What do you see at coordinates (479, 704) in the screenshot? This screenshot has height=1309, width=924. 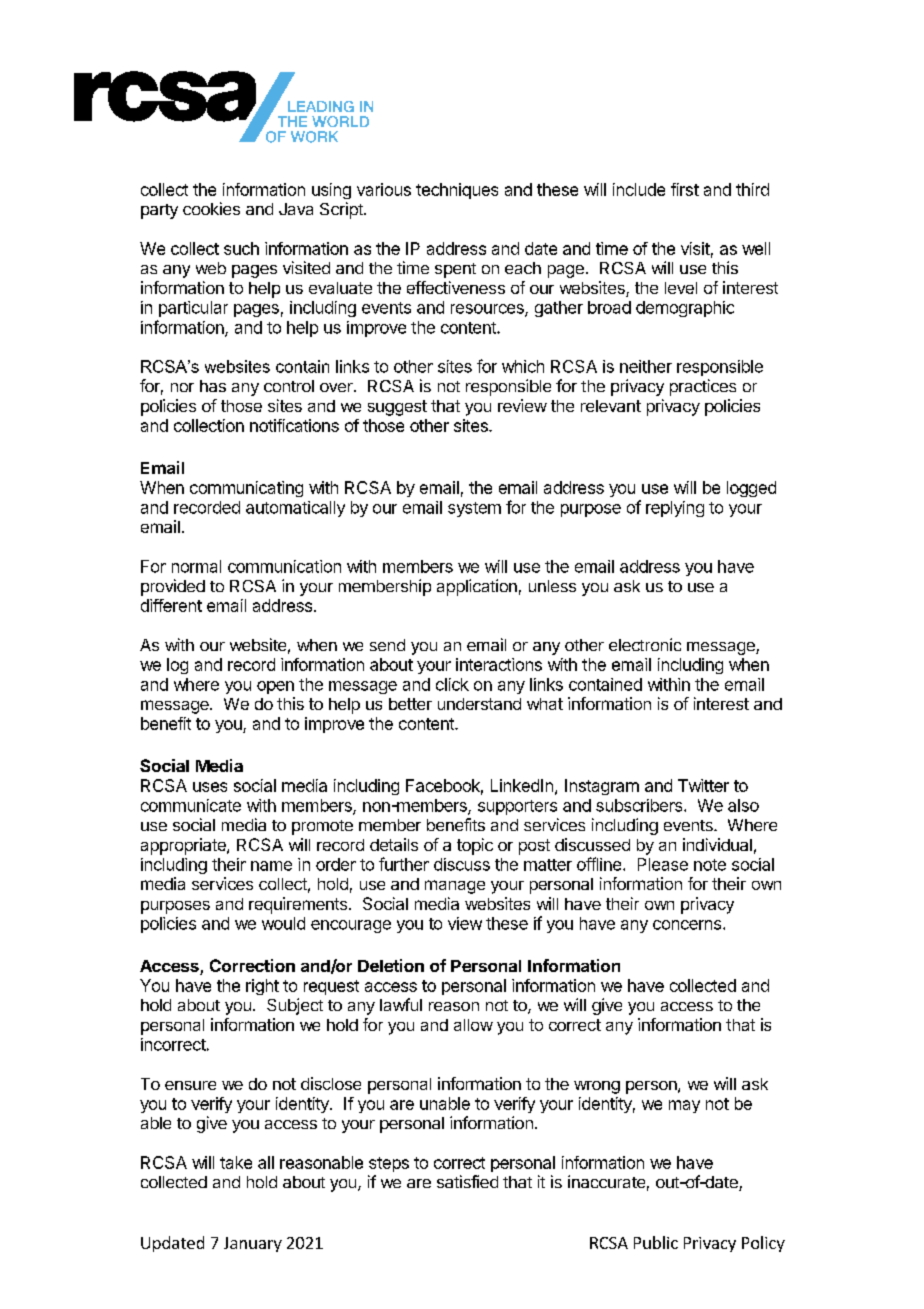 I see `understand` at bounding box center [479, 704].
